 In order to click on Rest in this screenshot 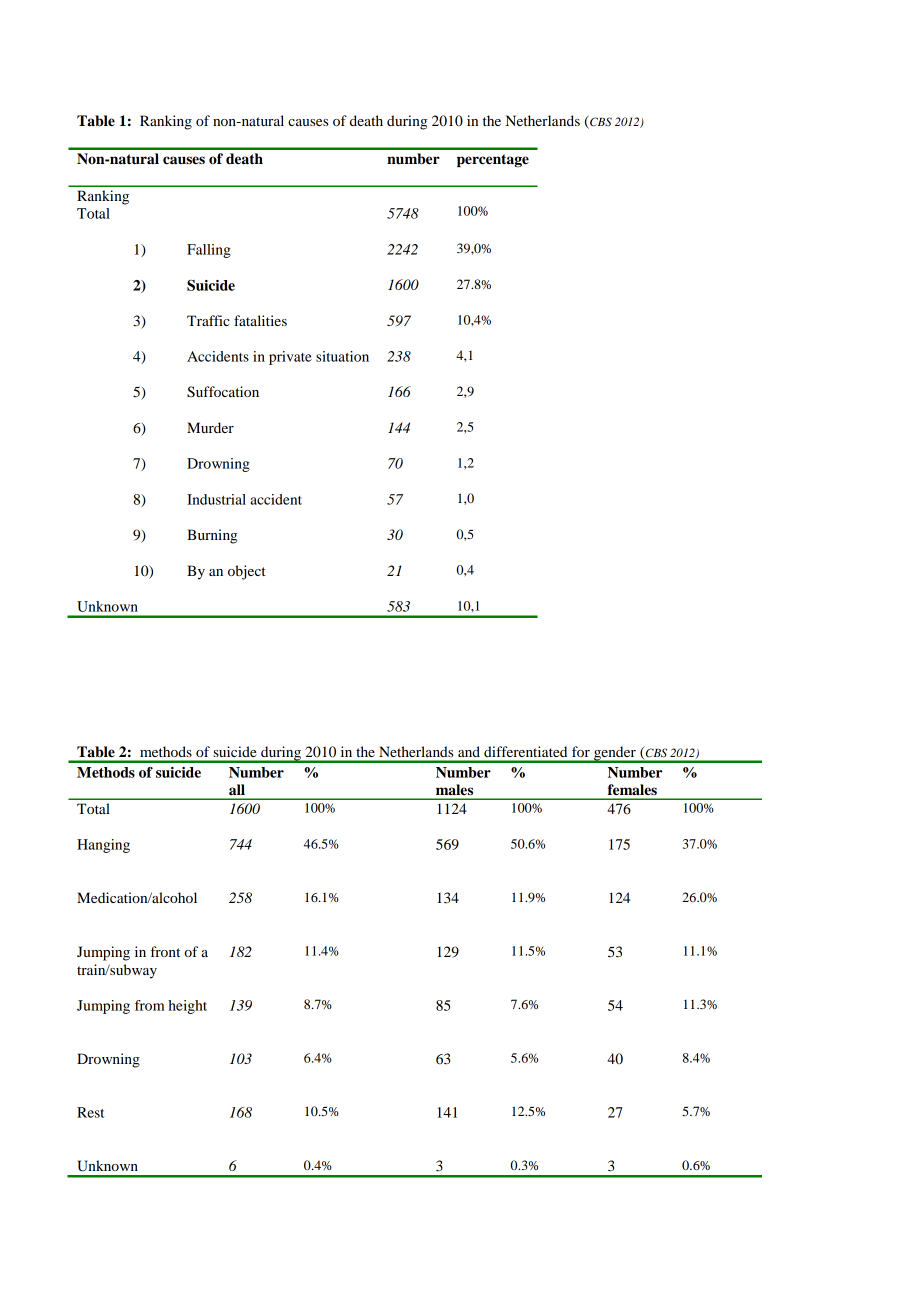, I will do `click(90, 1112)`.
